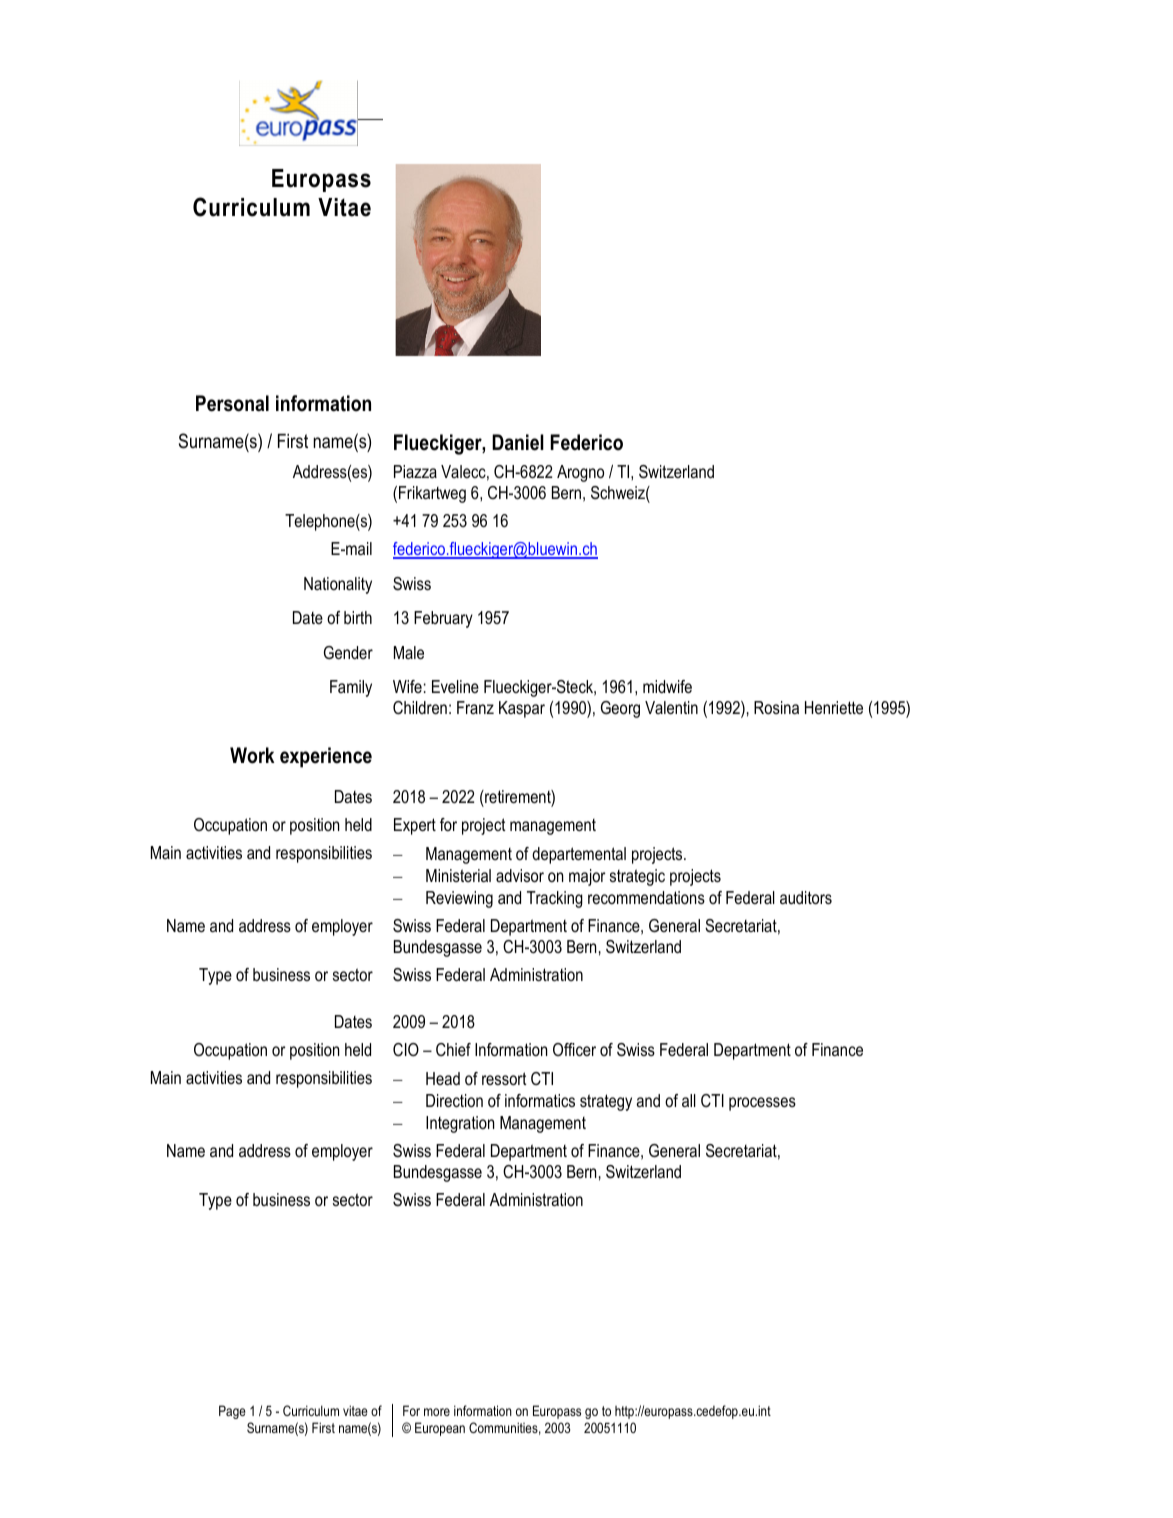 The image size is (1173, 1518). Describe the element at coordinates (555, 899) in the document. I see `Tracking` at that location.
